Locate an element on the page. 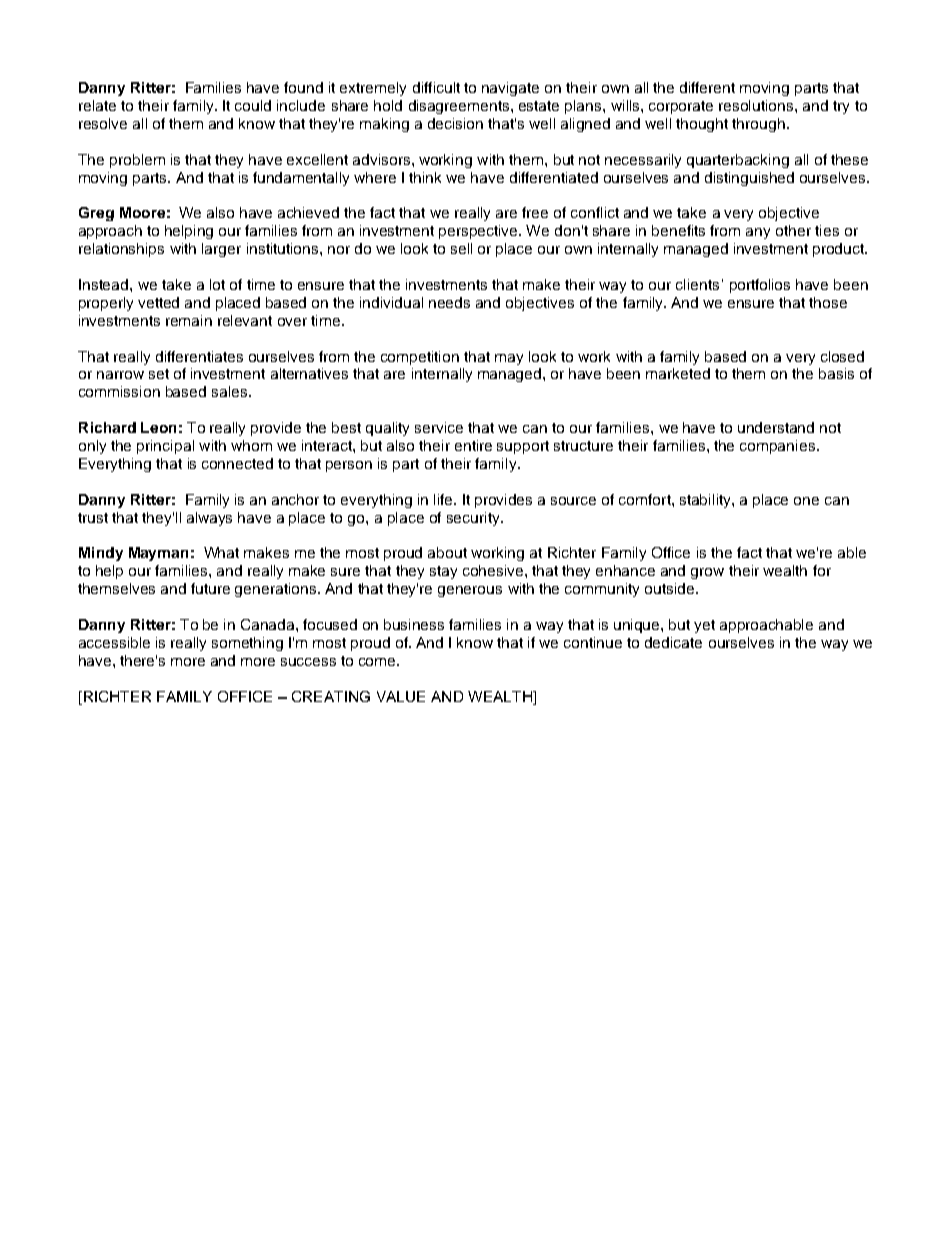 The height and width of the image is (1233, 952). something is located at coordinates (247, 644).
